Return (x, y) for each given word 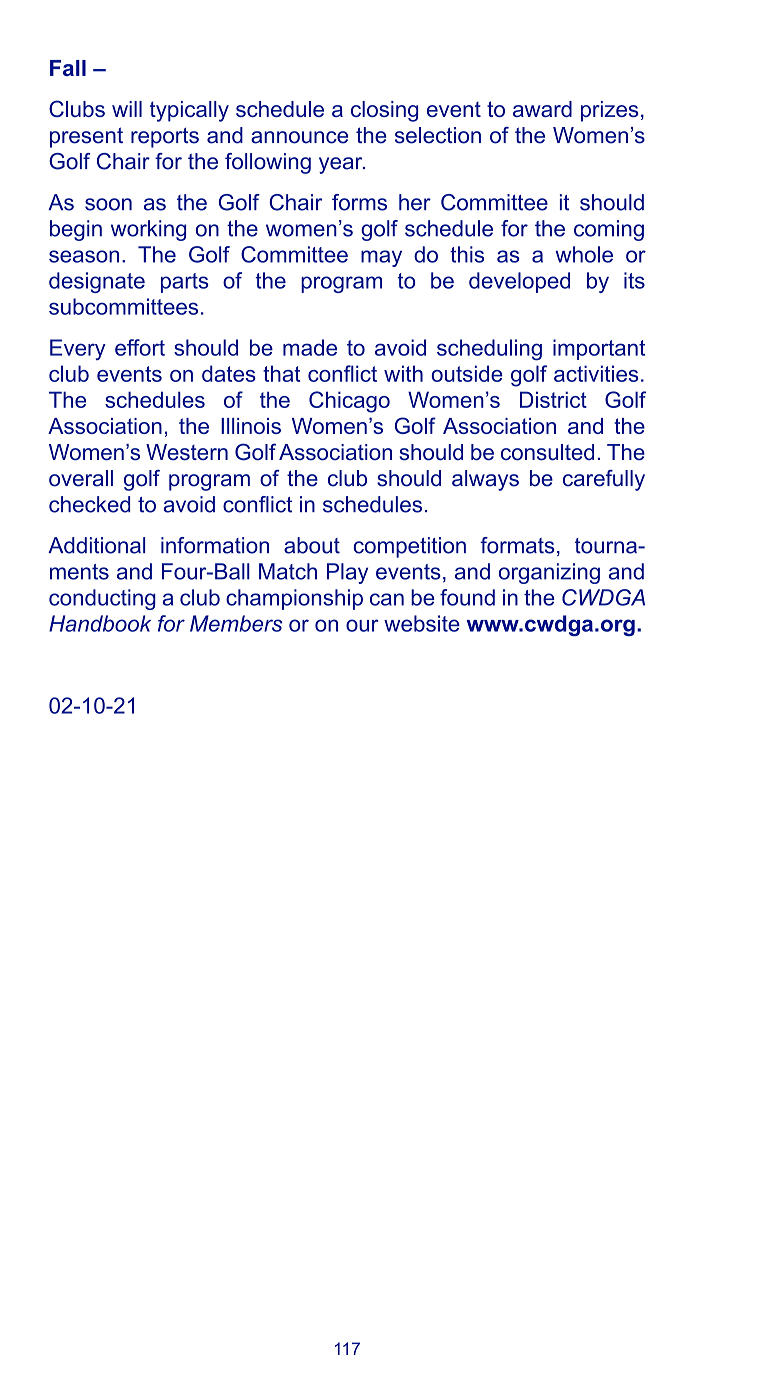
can (387, 599)
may (381, 258)
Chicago (349, 402)
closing (384, 111)
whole (584, 254)
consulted (547, 452)
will (127, 109)
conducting (102, 599)
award (542, 109)
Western (187, 452)
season (84, 256)
